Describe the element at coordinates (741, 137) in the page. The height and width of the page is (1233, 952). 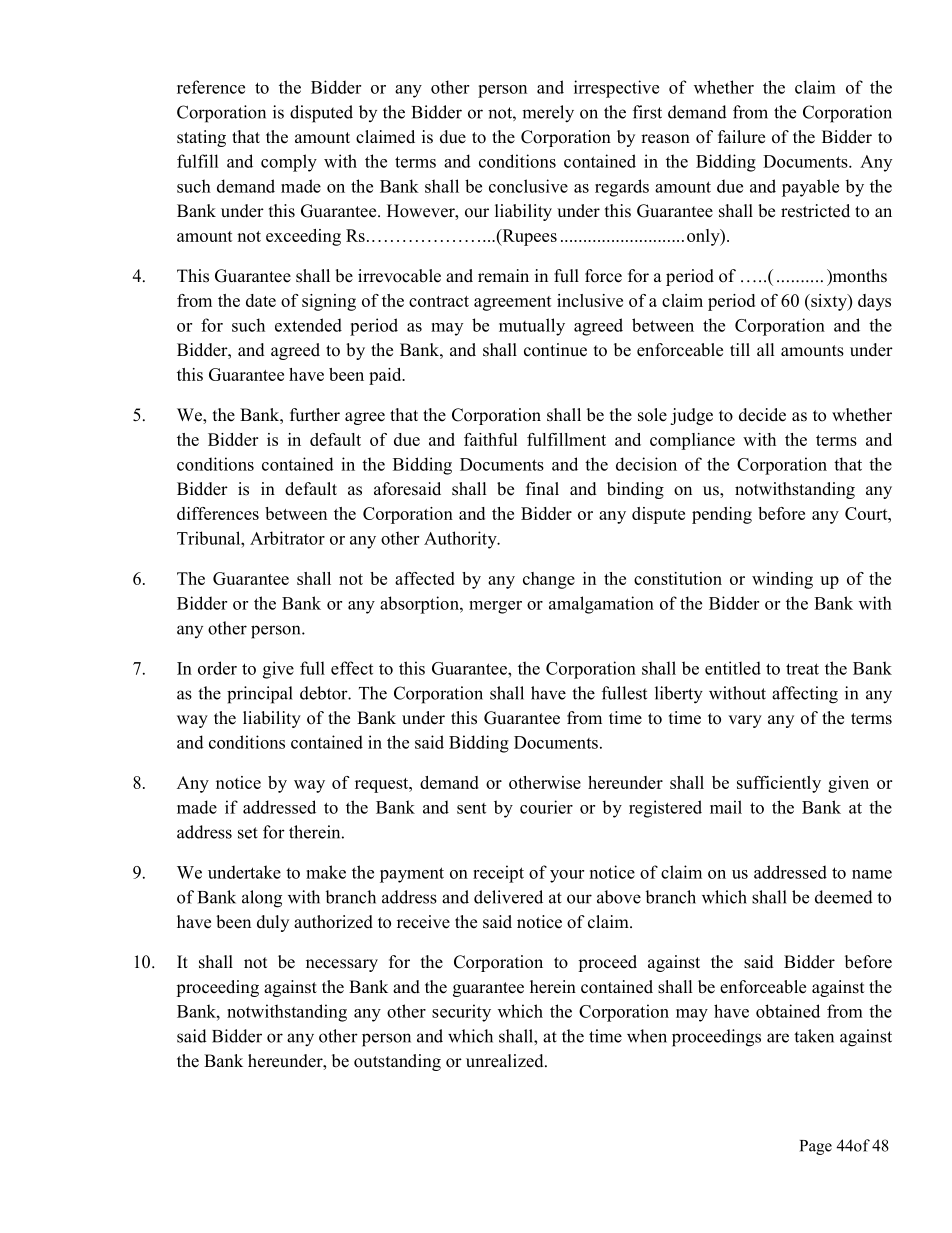
I see `failure` at that location.
